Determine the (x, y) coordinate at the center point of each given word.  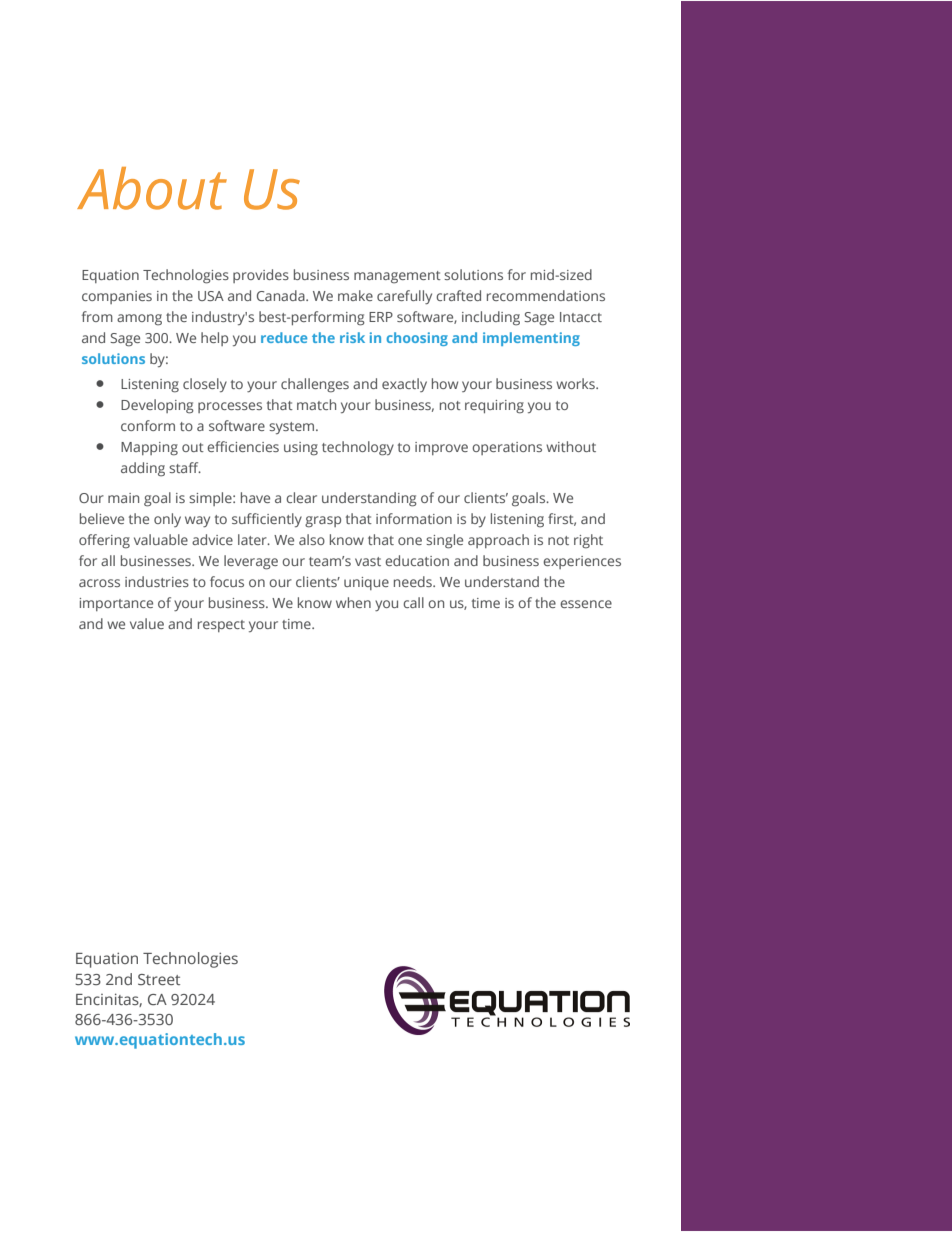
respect (221, 626)
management (397, 277)
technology (358, 448)
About (152, 188)
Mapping (149, 449)
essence (586, 604)
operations (507, 448)
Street (159, 979)
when (353, 602)
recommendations (546, 295)
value (147, 623)
